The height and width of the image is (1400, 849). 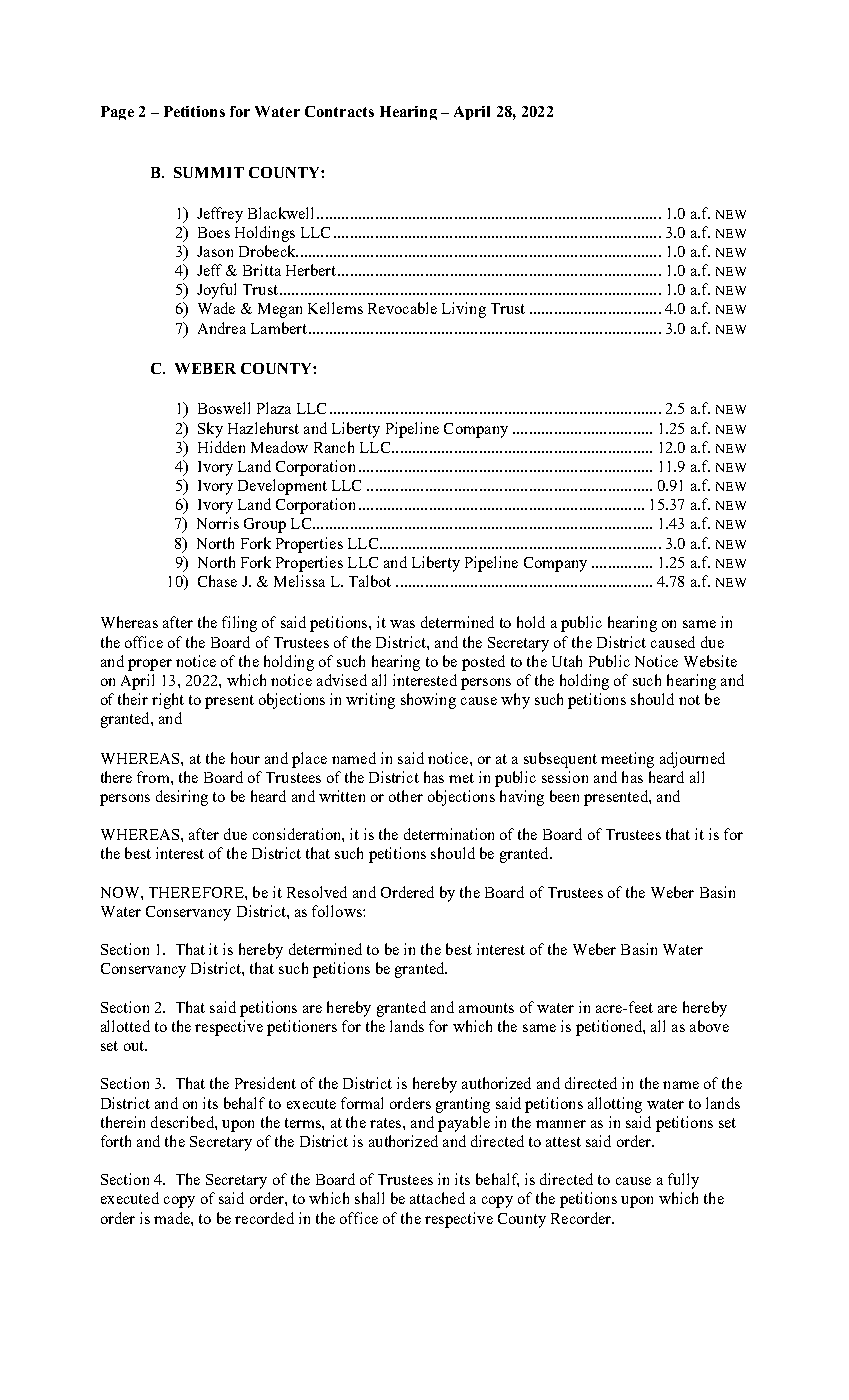 I want to click on amounts, so click(x=486, y=1008).
